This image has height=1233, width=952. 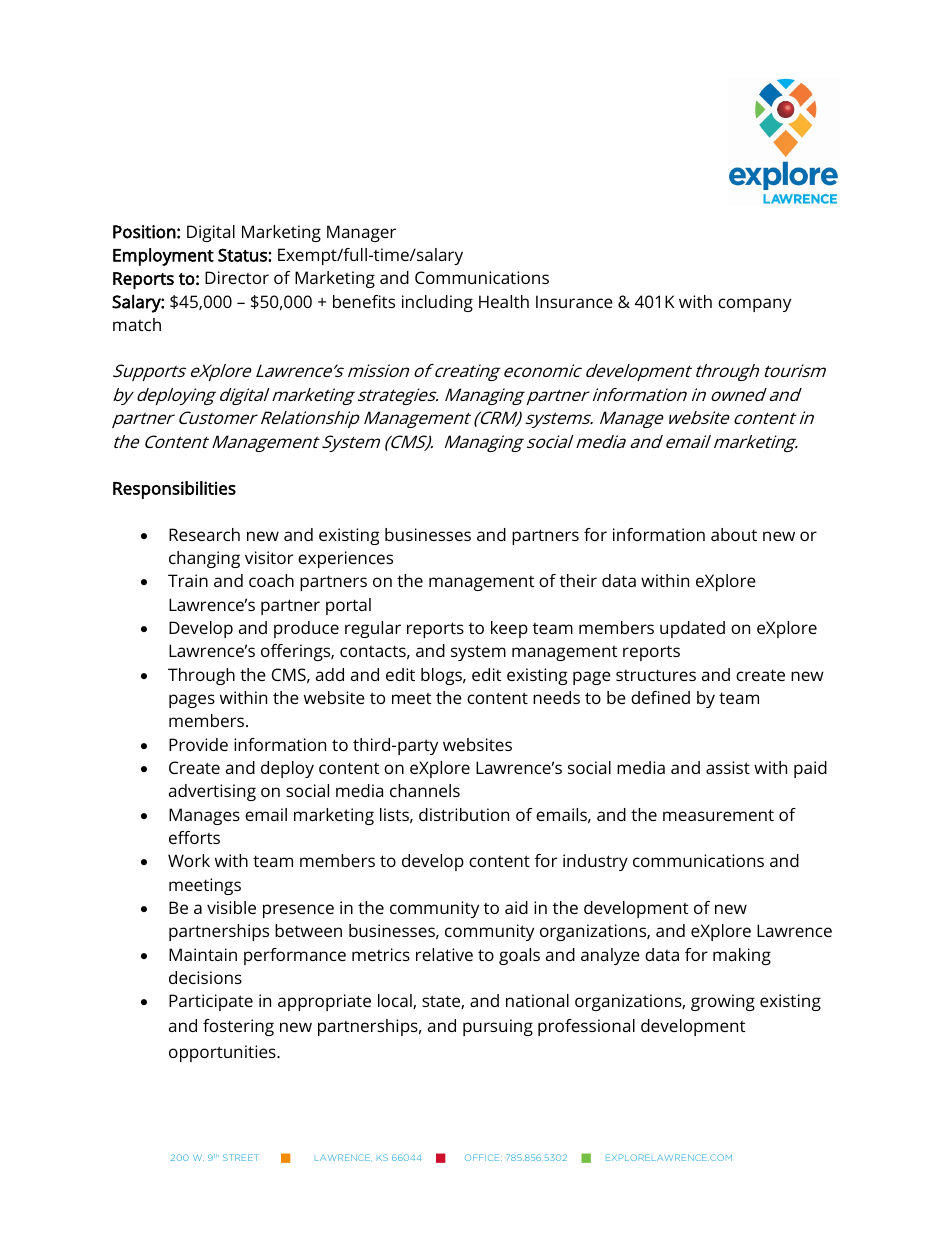 What do you see at coordinates (444, 954) in the image?
I see `relative` at bounding box center [444, 954].
